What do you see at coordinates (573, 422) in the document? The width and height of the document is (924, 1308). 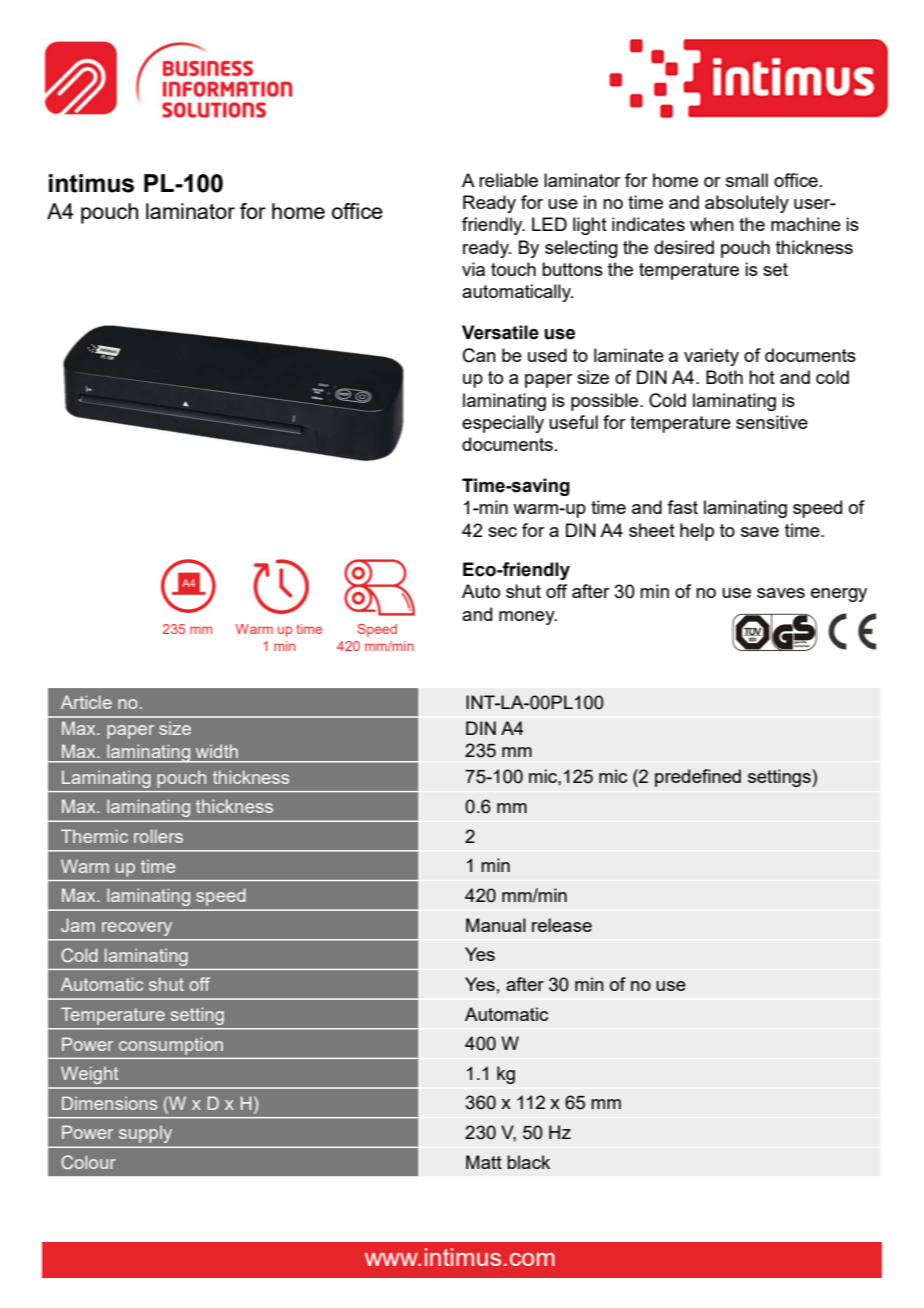 I see `useful` at bounding box center [573, 422].
